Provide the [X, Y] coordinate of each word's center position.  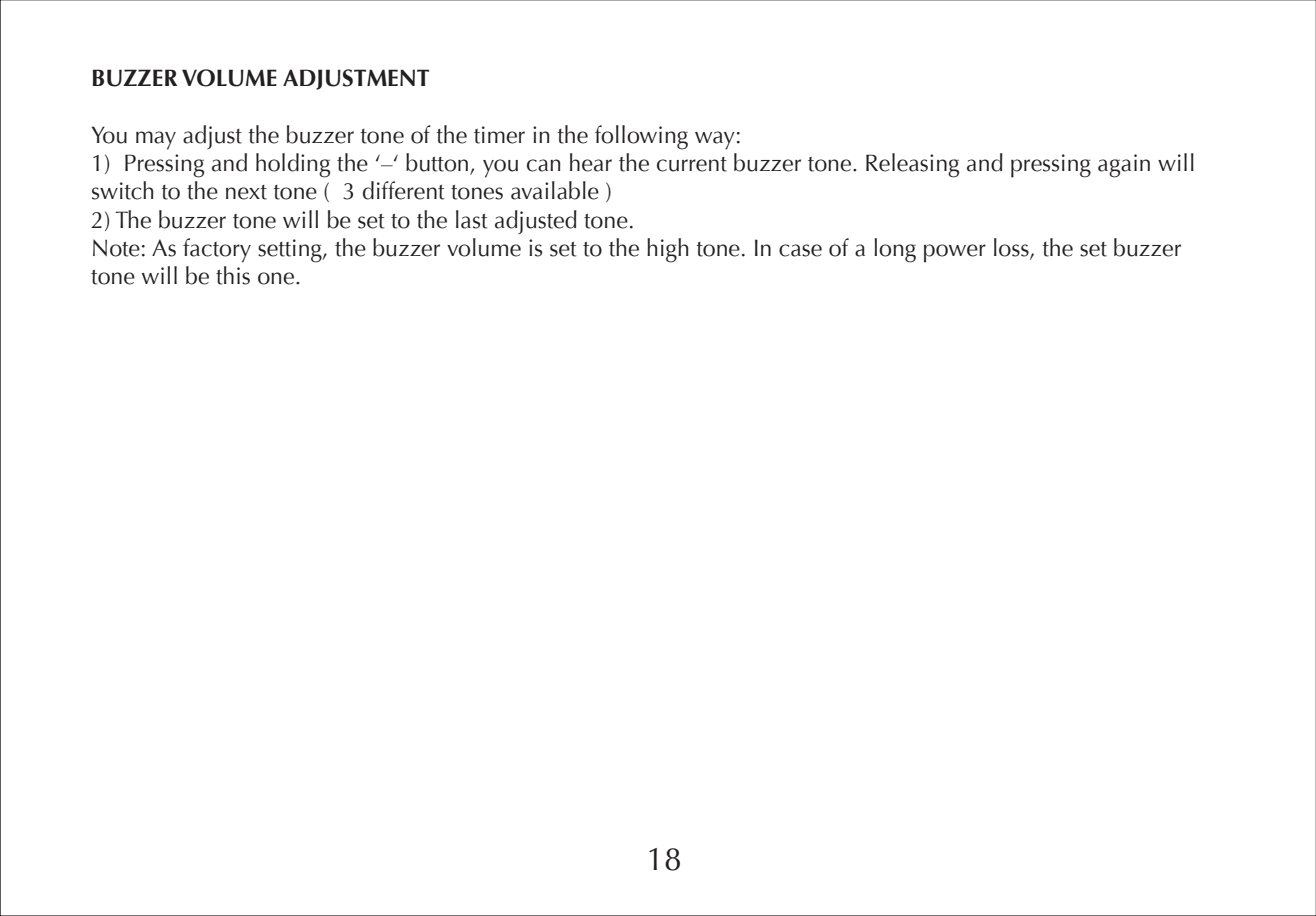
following [641, 137]
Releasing [912, 165]
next [246, 192]
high [668, 250]
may [156, 140]
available [555, 190]
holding [293, 165]
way [715, 140]
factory [217, 250]
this [233, 275]
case [800, 250]
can [544, 165]
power [955, 253]
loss [1012, 248]
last [472, 219]
